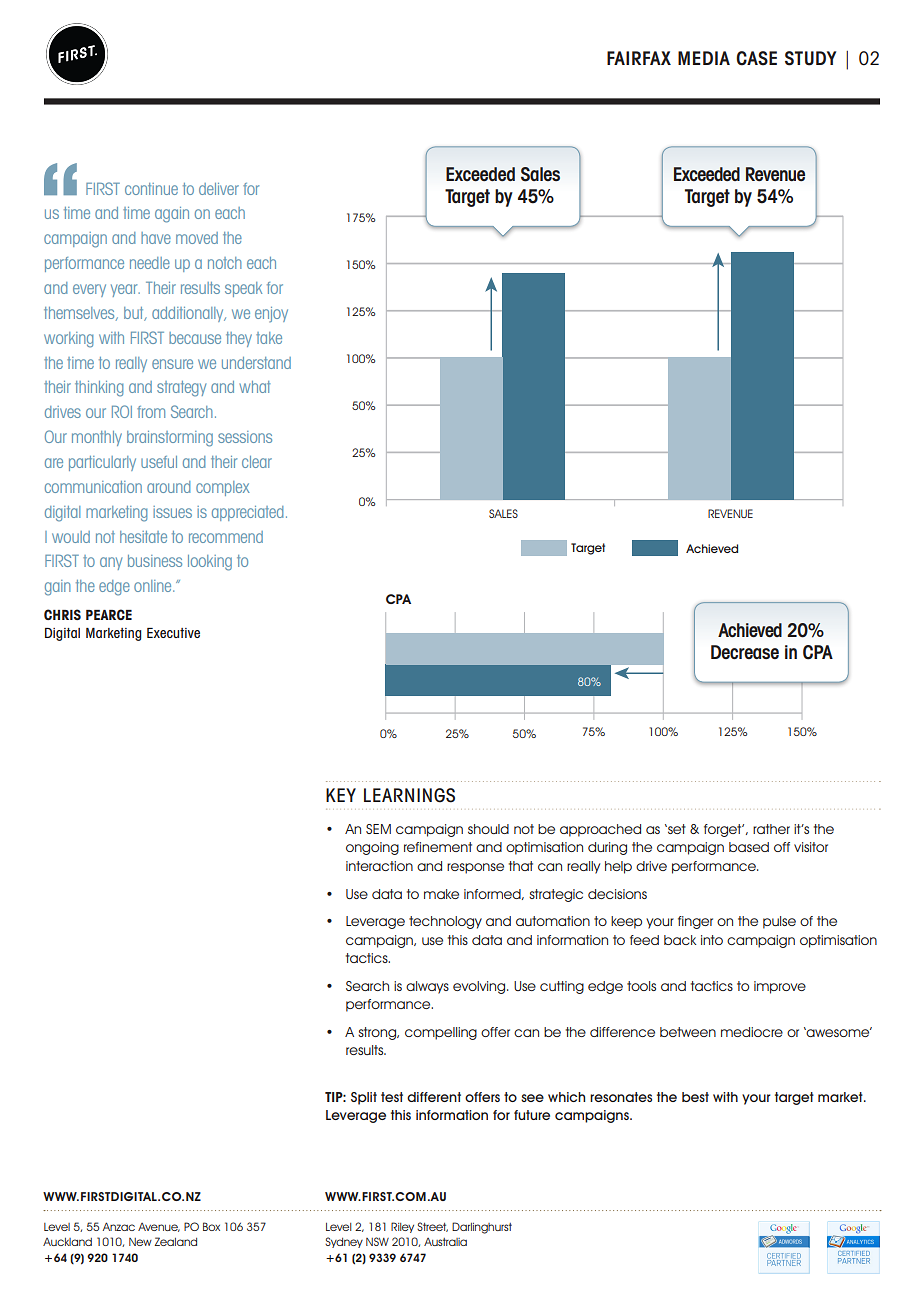 This document has height=1308, width=924. I want to click on continue, so click(151, 189).
